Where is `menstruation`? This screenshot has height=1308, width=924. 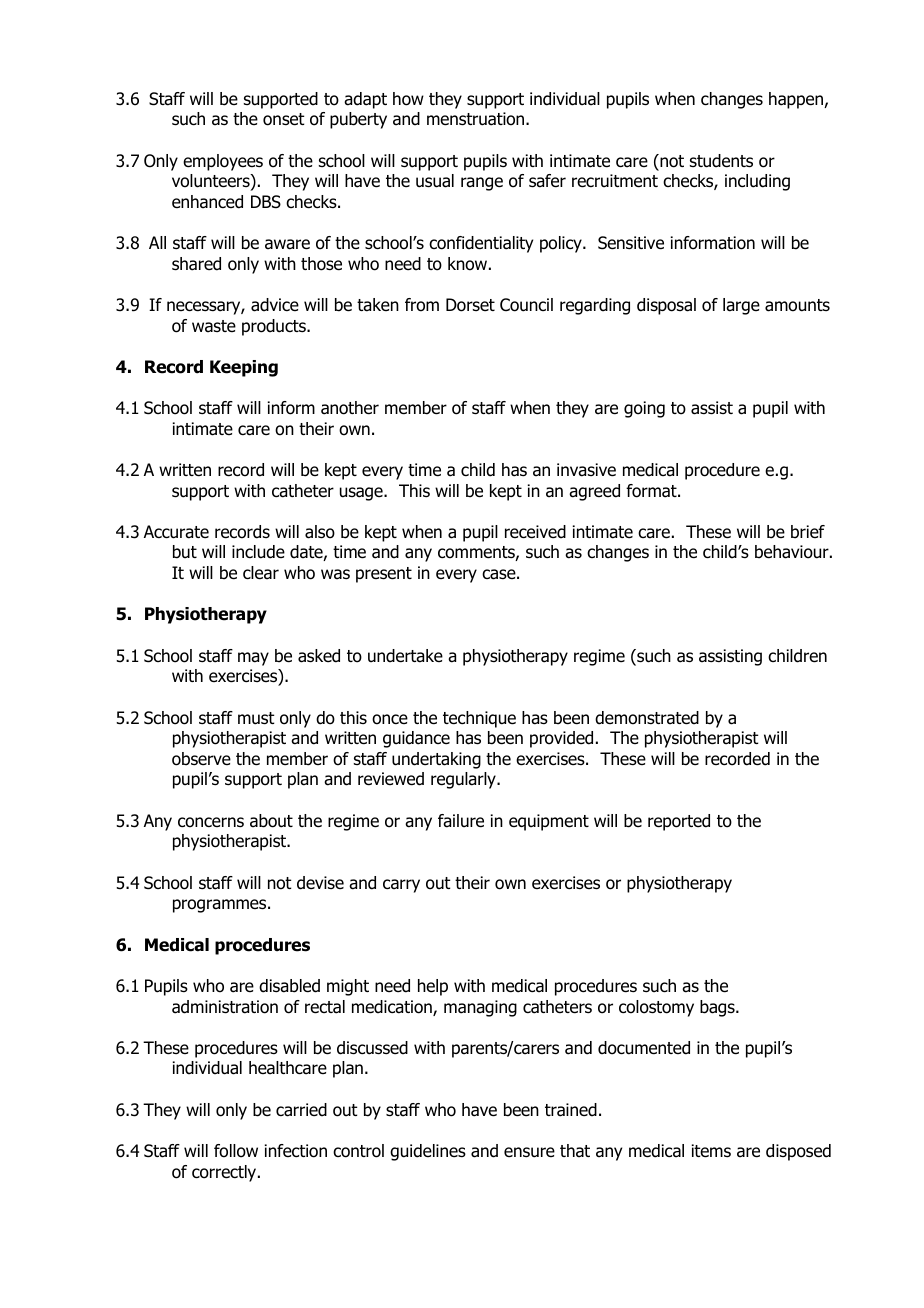 menstruation is located at coordinates (477, 119).
